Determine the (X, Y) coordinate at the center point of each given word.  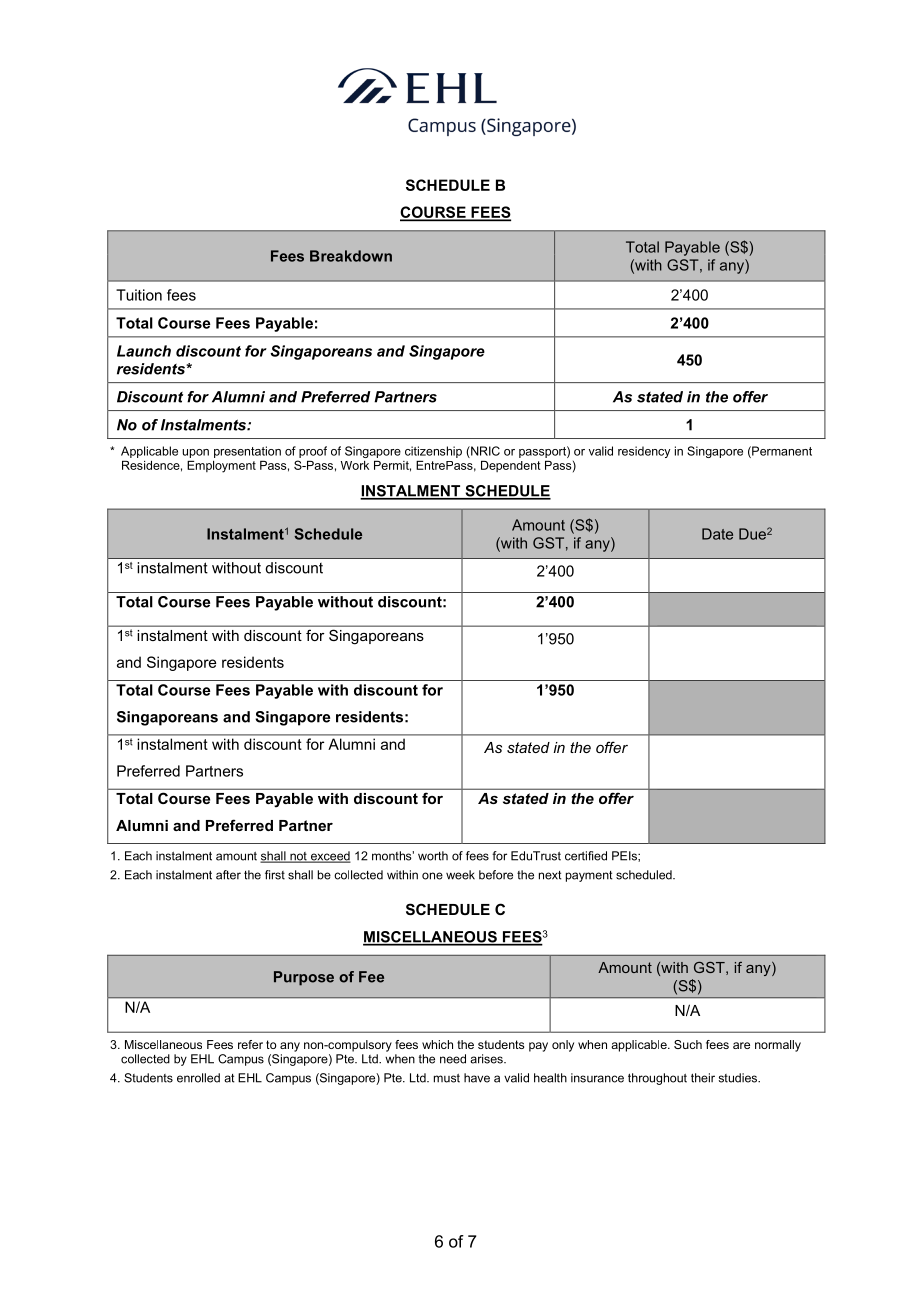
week (460, 875)
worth (433, 856)
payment (589, 876)
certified (586, 856)
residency (644, 452)
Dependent (511, 466)
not (298, 857)
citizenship (433, 452)
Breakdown (351, 256)
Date (717, 534)
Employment (221, 467)
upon (195, 453)
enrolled (198, 1078)
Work (355, 465)
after (228, 875)
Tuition (139, 295)
